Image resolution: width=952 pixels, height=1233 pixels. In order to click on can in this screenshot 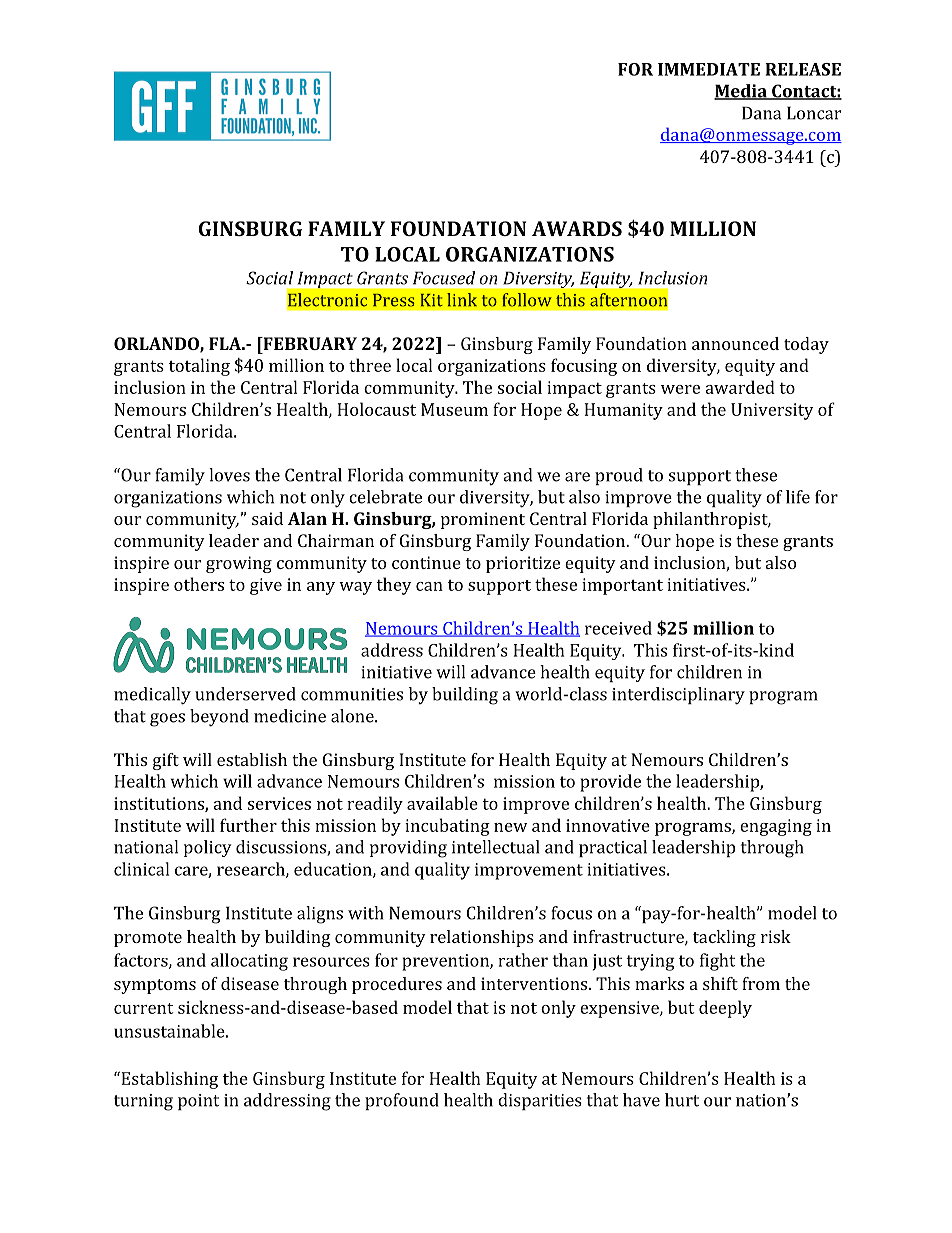, I will do `click(429, 586)`.
